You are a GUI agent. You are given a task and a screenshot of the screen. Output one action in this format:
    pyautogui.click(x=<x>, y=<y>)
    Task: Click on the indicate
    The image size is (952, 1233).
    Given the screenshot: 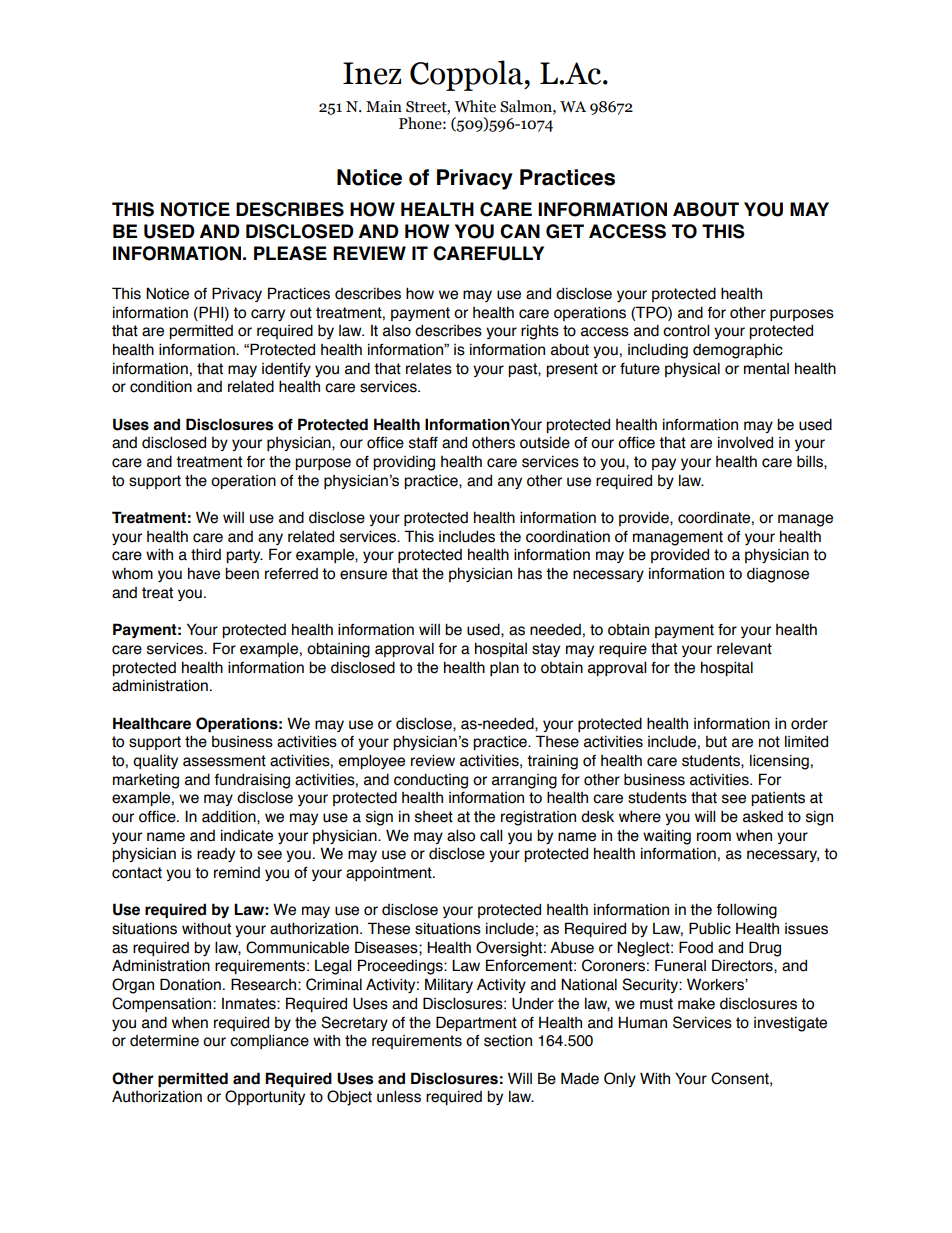 What is the action you would take?
    pyautogui.click(x=247, y=835)
